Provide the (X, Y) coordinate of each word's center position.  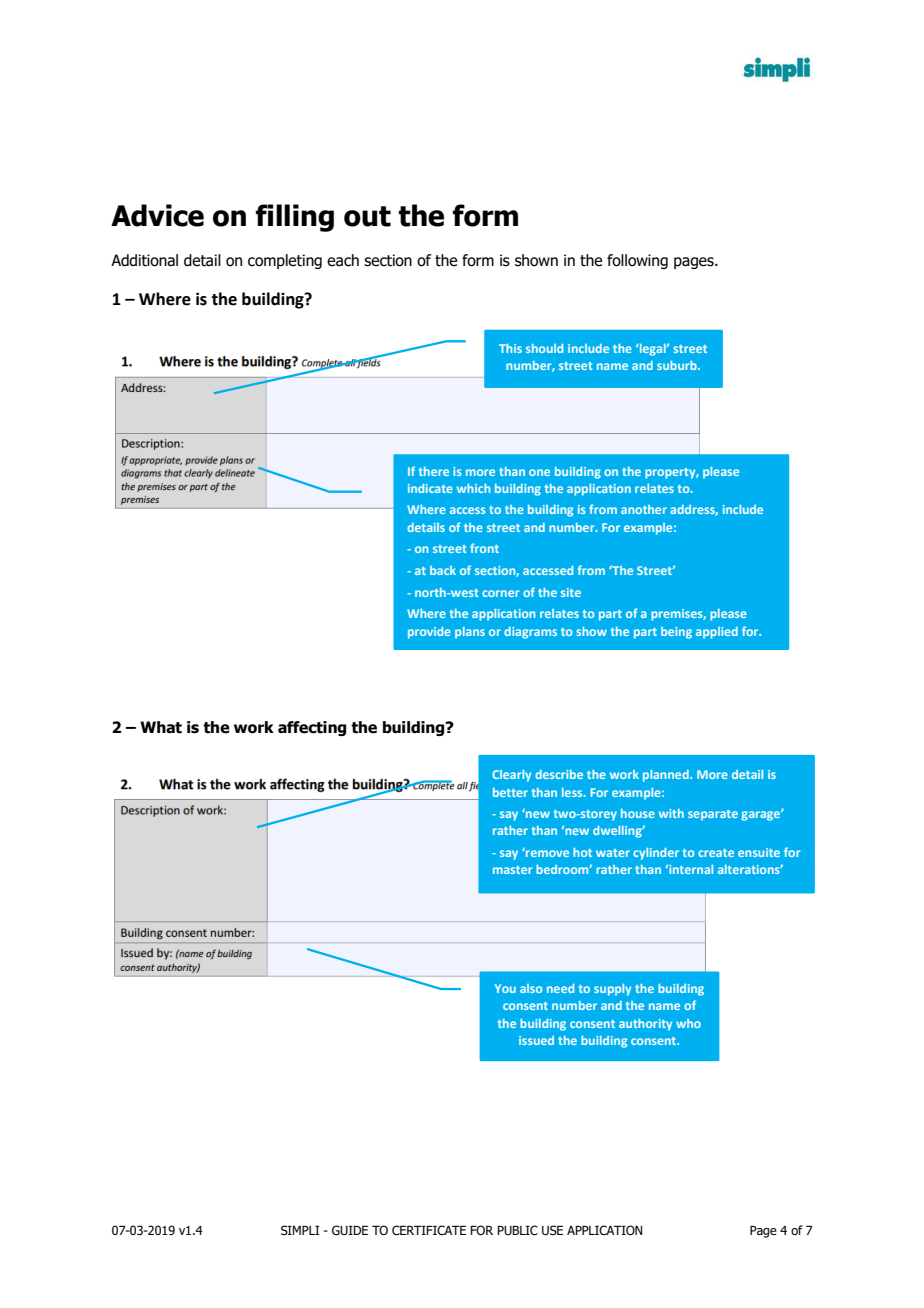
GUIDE (350, 1230)
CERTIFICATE (429, 1230)
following (637, 261)
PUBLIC (517, 1230)
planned (667, 776)
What (161, 727)
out (367, 216)
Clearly (511, 776)
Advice (157, 215)
